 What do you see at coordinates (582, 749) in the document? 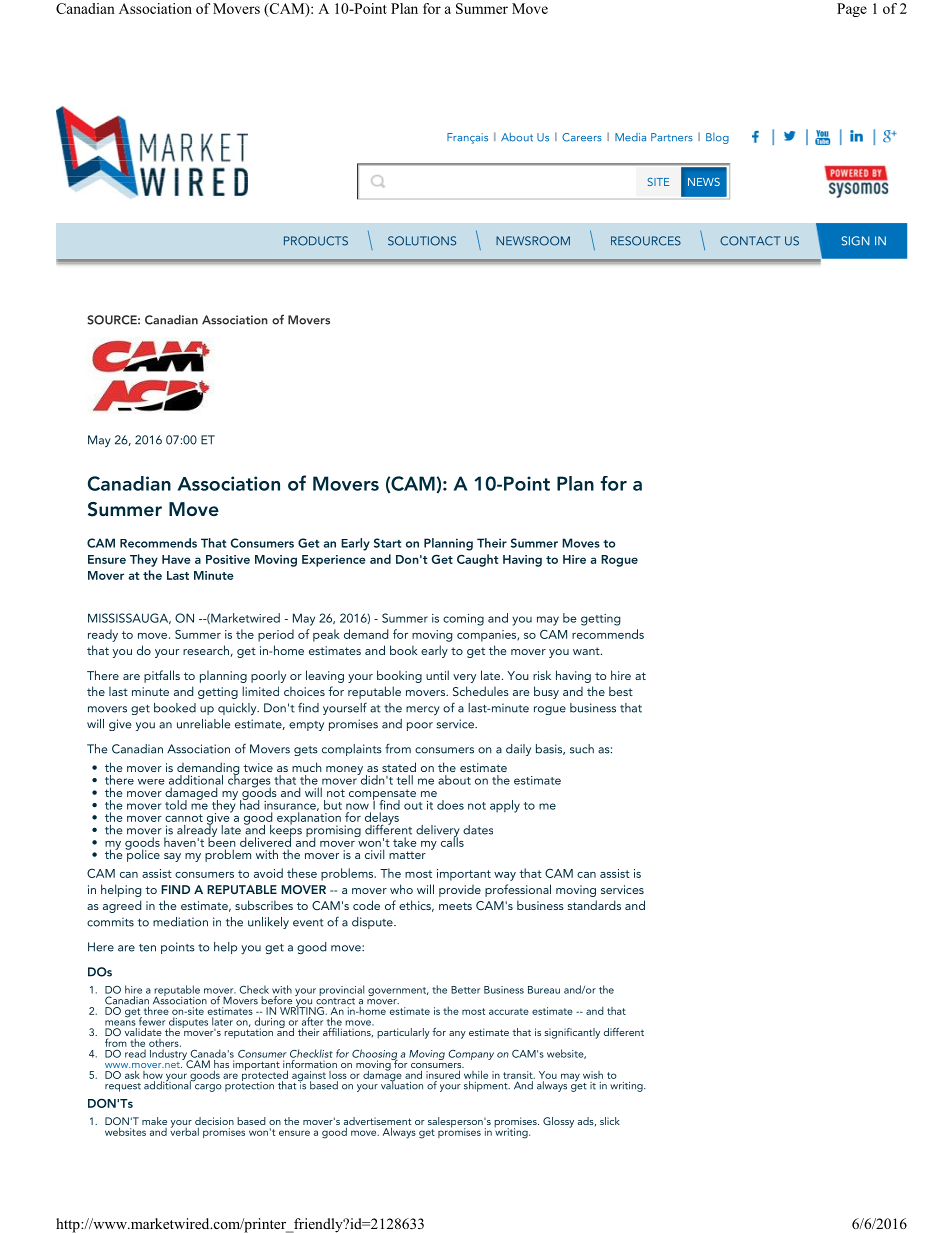
I see `such` at bounding box center [582, 749].
